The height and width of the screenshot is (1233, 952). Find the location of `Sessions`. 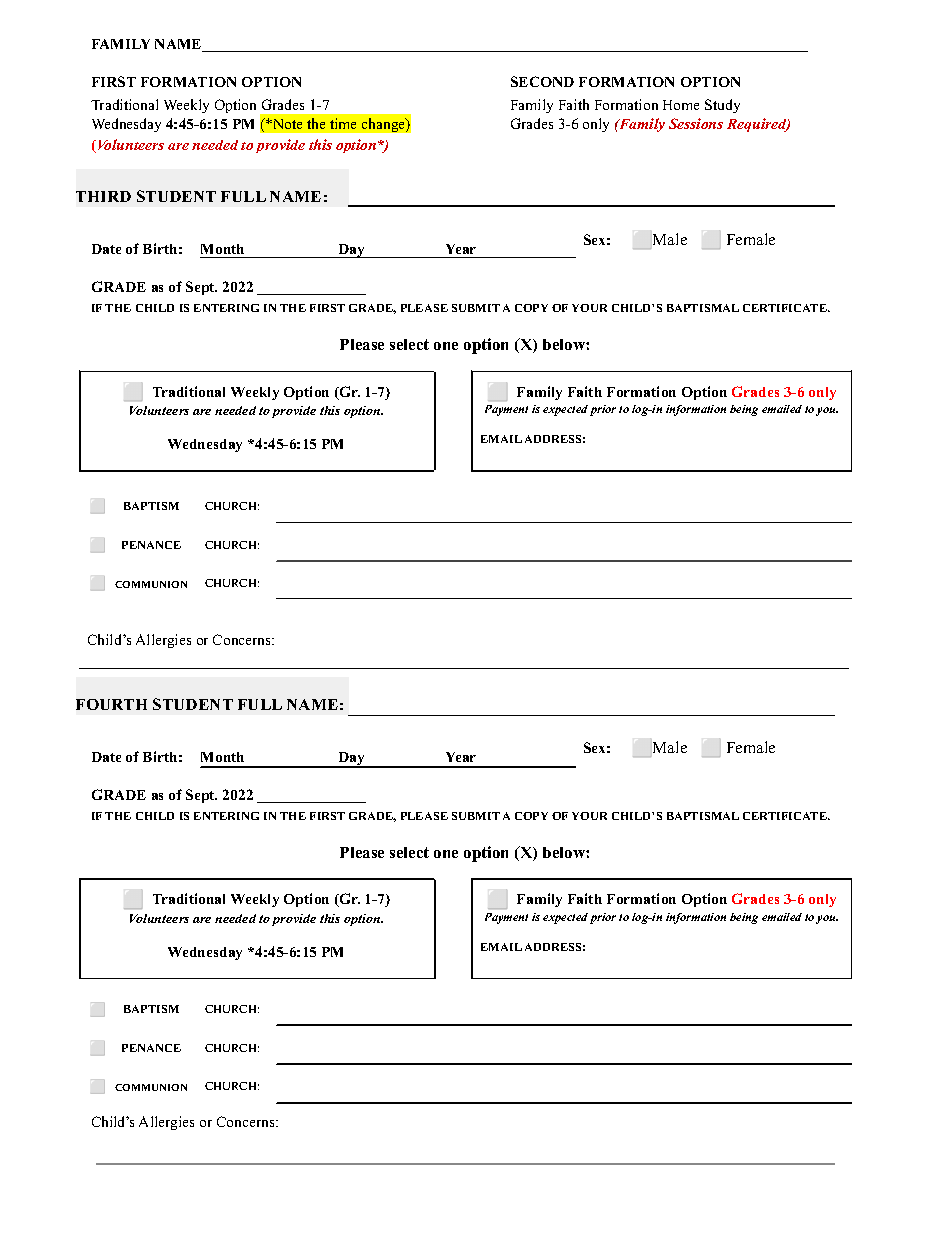

Sessions is located at coordinates (696, 123).
